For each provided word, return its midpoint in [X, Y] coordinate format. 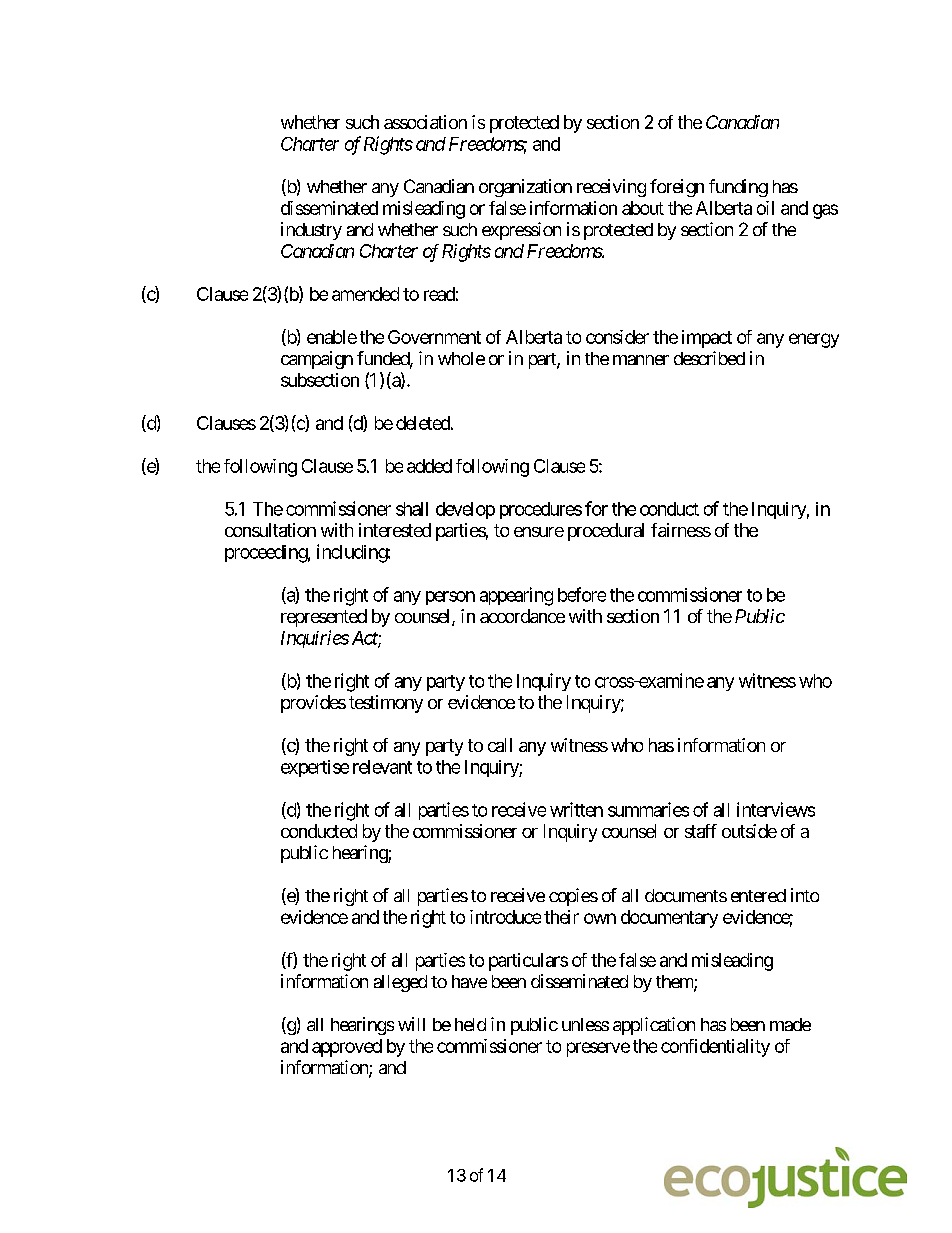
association [425, 122]
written [576, 809]
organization [525, 188]
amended [365, 294]
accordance [522, 616]
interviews [776, 809]
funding [738, 188]
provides [313, 704]
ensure [539, 532]
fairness [681, 530]
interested [395, 530]
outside [749, 831]
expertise [315, 768]
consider [617, 337]
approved [347, 1048]
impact [707, 339]
